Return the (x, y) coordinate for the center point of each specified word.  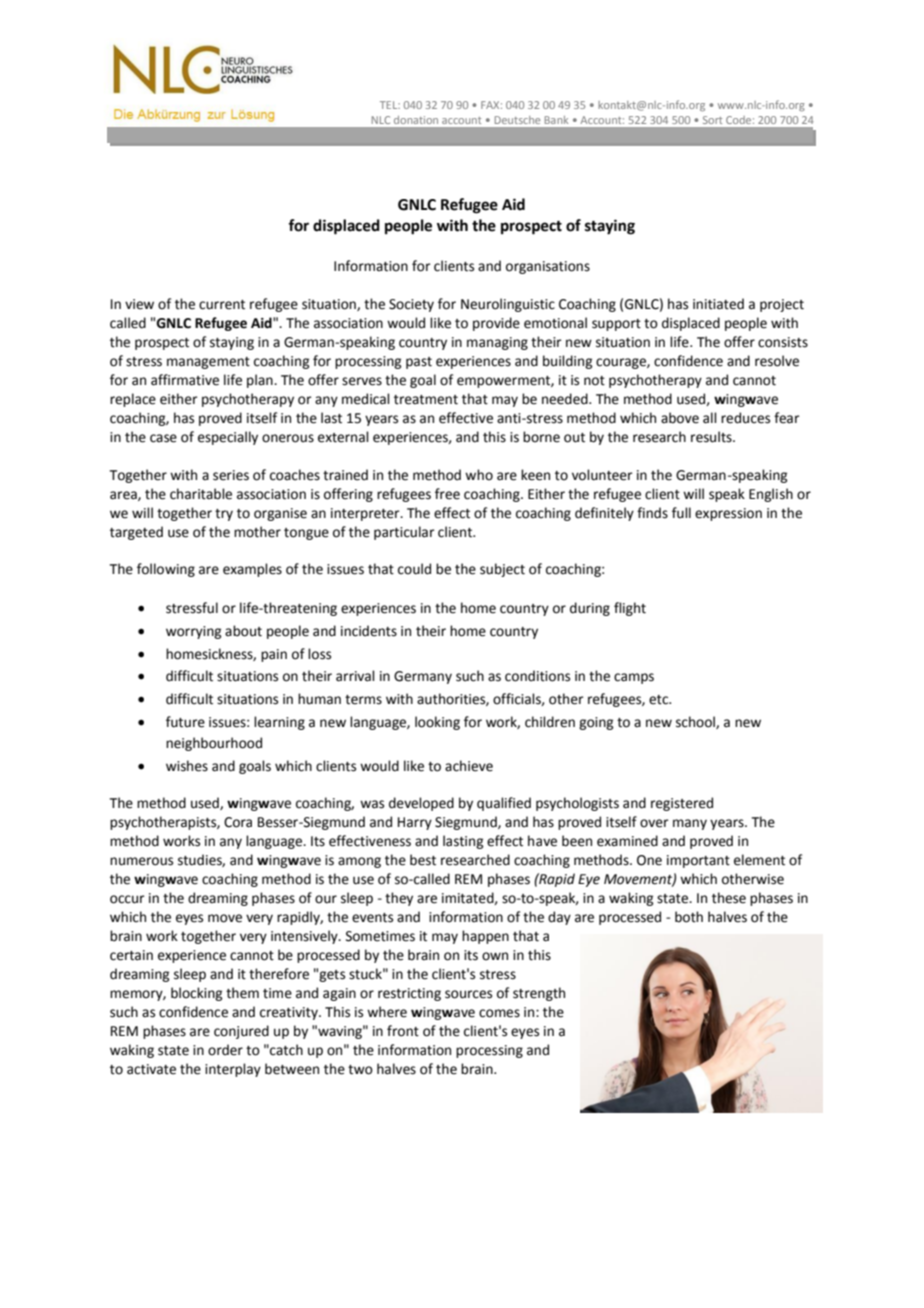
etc (660, 700)
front (403, 1031)
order (225, 1050)
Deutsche (517, 120)
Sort (712, 120)
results (712, 437)
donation (416, 120)
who (479, 475)
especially (228, 438)
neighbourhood (214, 744)
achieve (469, 766)
